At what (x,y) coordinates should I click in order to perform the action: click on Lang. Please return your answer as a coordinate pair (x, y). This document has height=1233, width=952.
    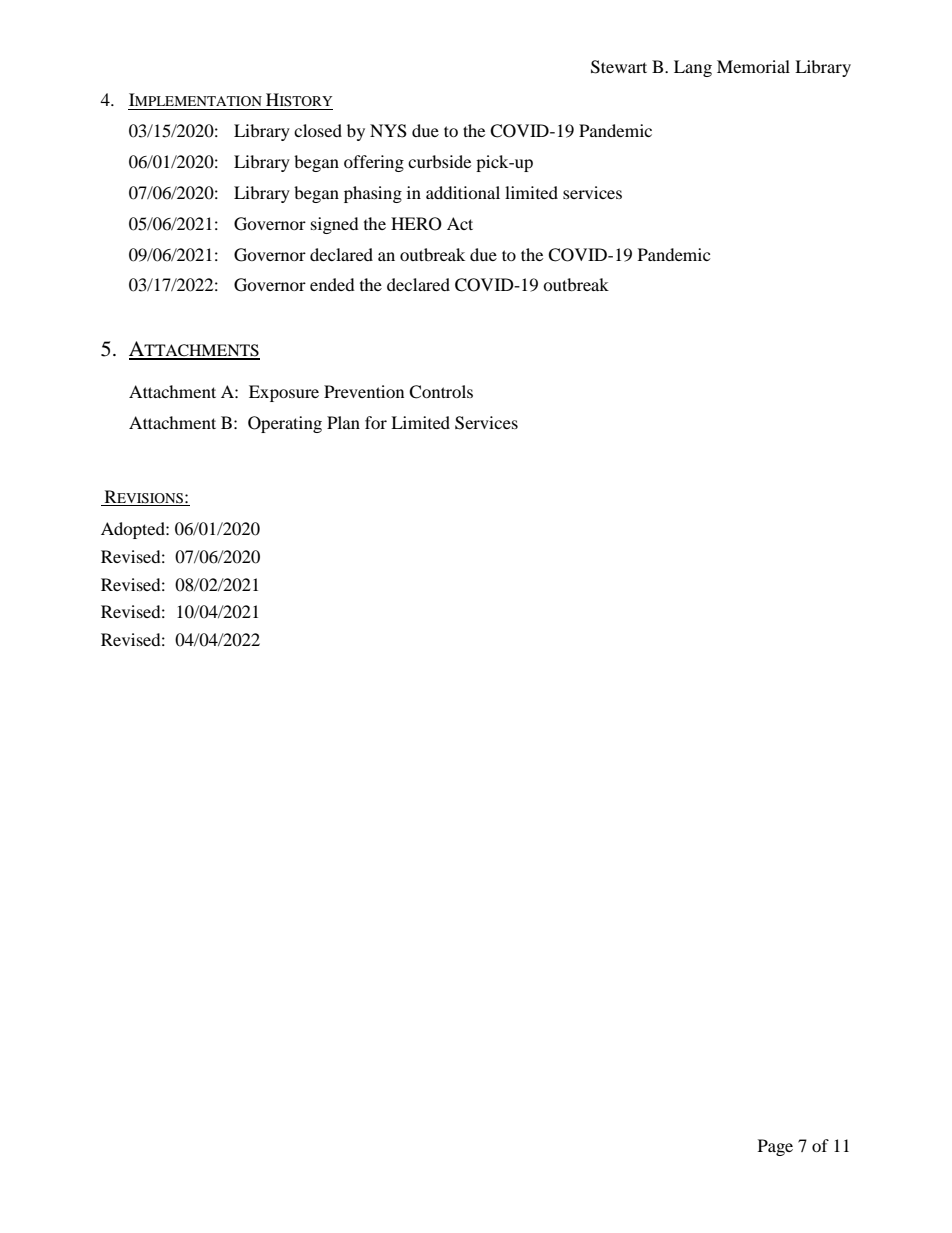
    Looking at the image, I should click on (693, 68).
